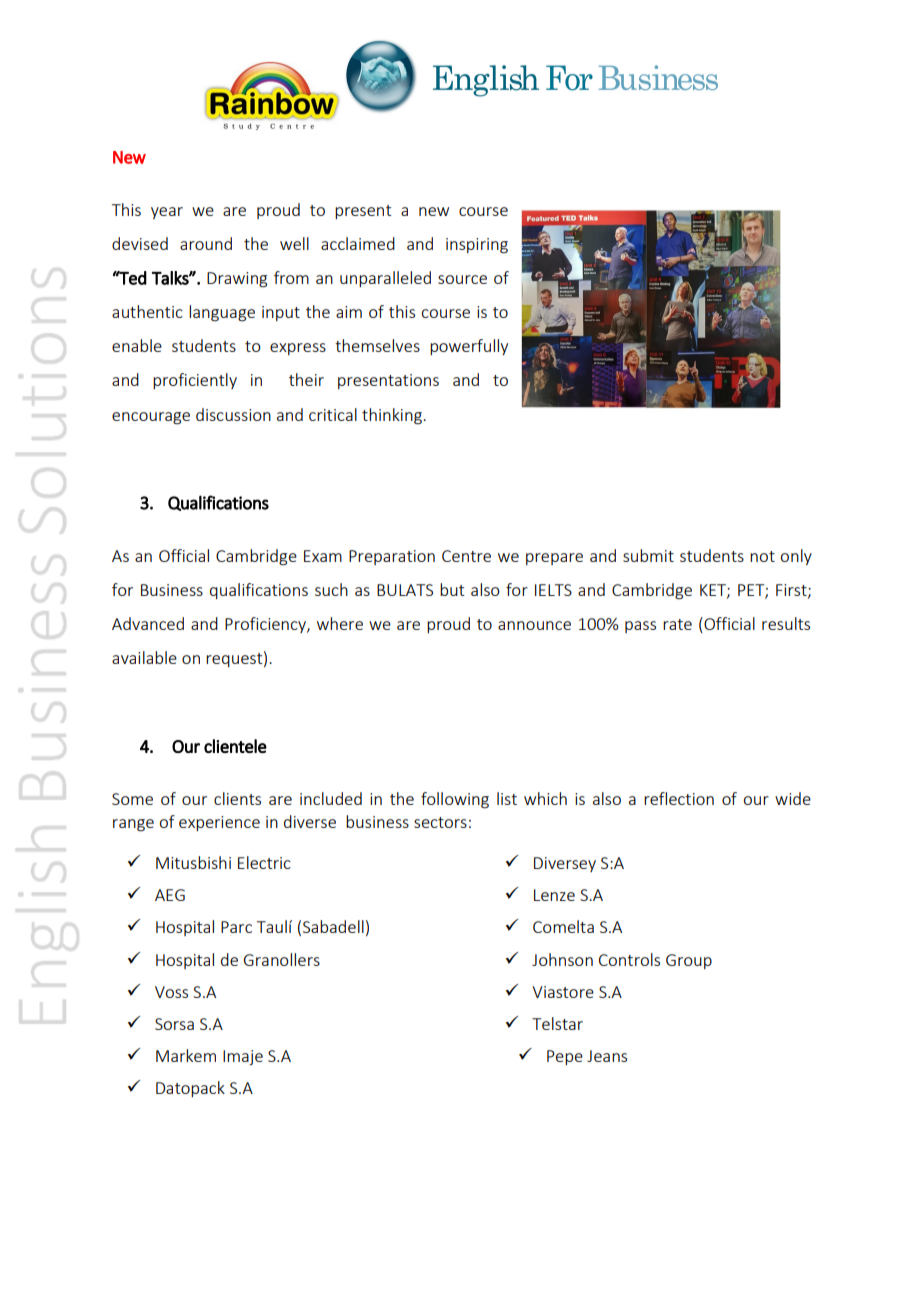 This screenshot has height=1308, width=924. Describe the element at coordinates (462, 279) in the screenshot. I see `source` at that location.
